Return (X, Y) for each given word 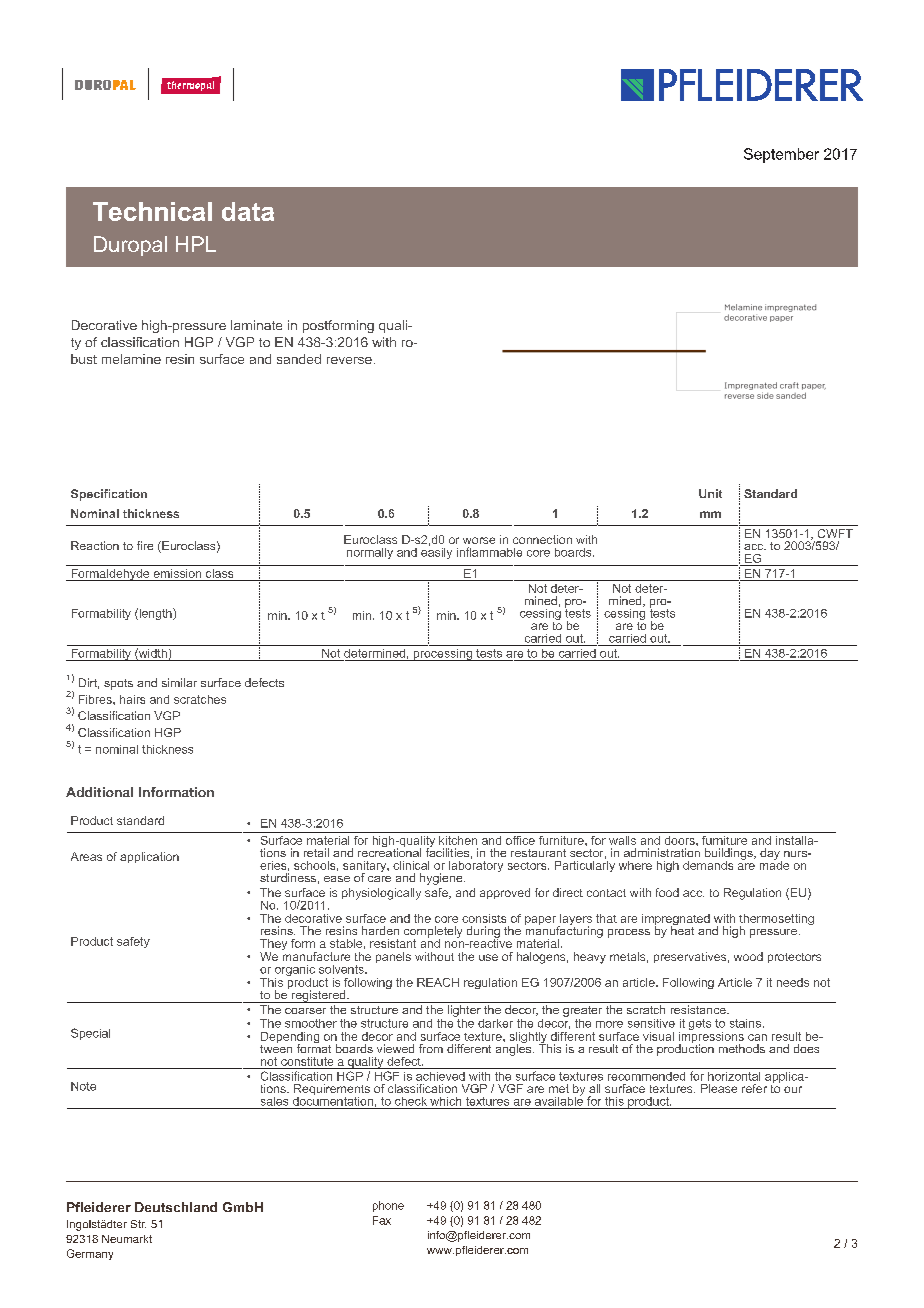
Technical (152, 211)
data (248, 211)
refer (754, 1088)
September (781, 155)
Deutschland (176, 1207)
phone (388, 1206)
